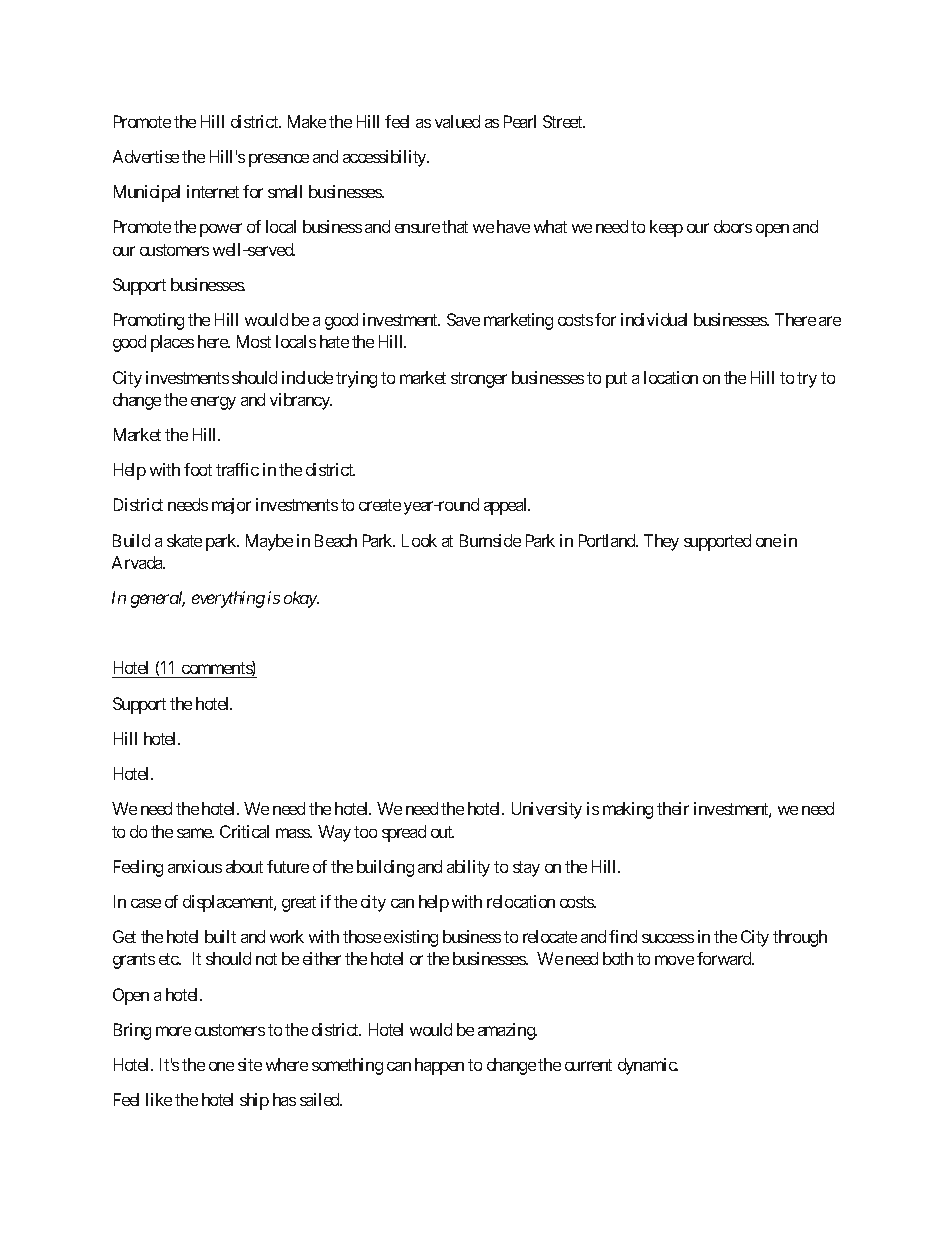 The height and width of the document is (1233, 952). Describe the element at coordinates (457, 121) in the document. I see `valued` at that location.
